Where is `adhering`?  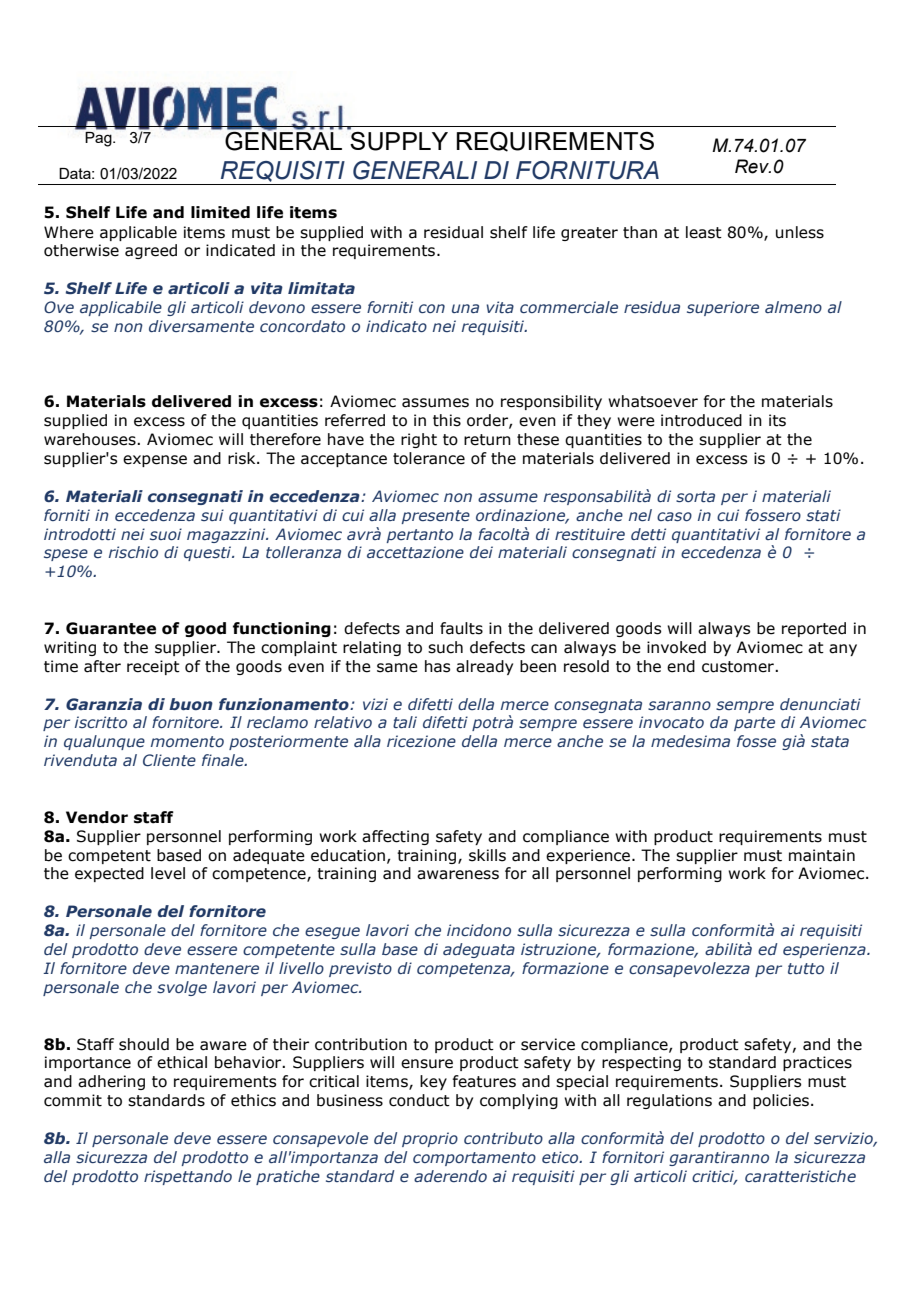
adhering is located at coordinates (111, 1082).
